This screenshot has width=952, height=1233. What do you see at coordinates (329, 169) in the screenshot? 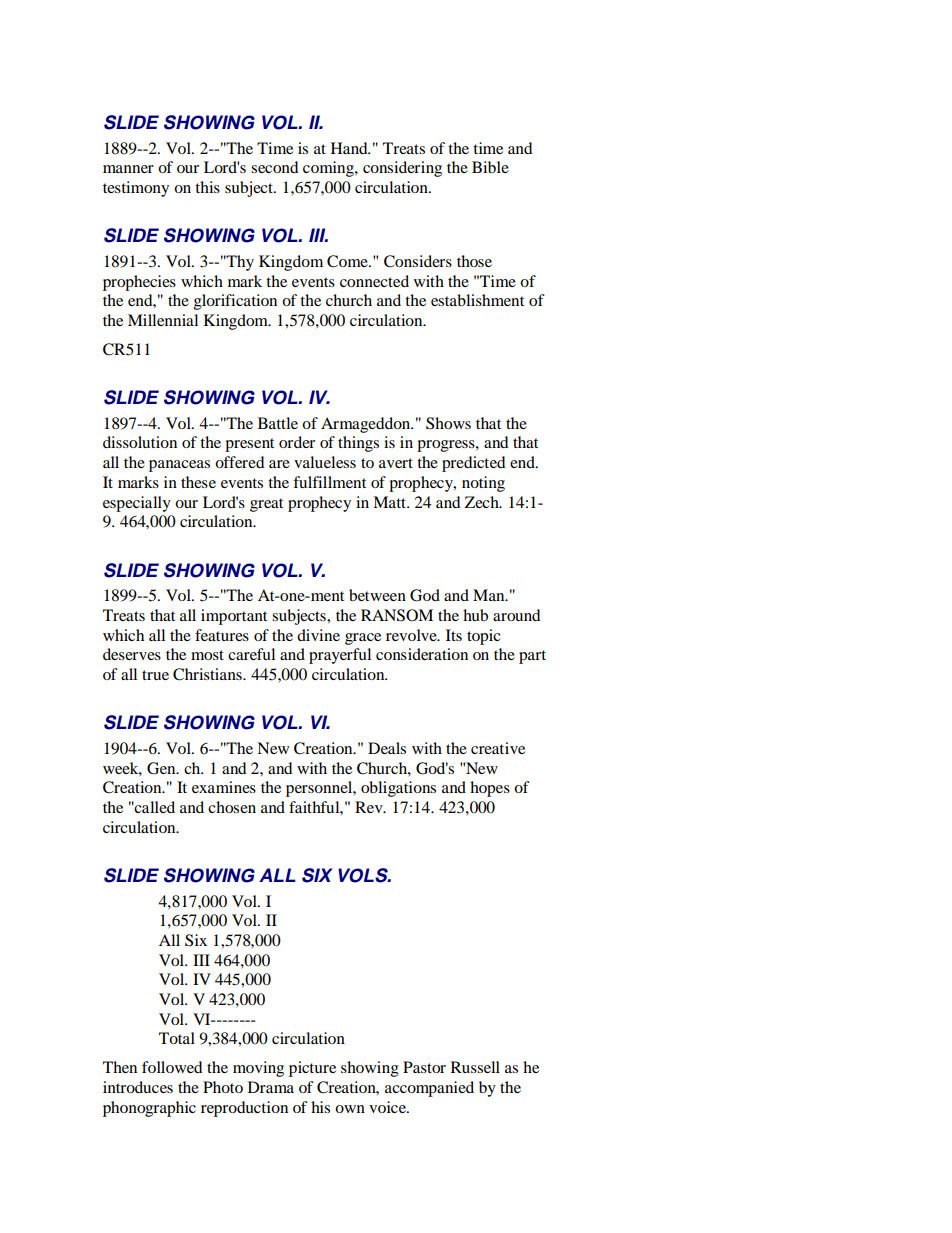
I see `coming` at bounding box center [329, 169].
